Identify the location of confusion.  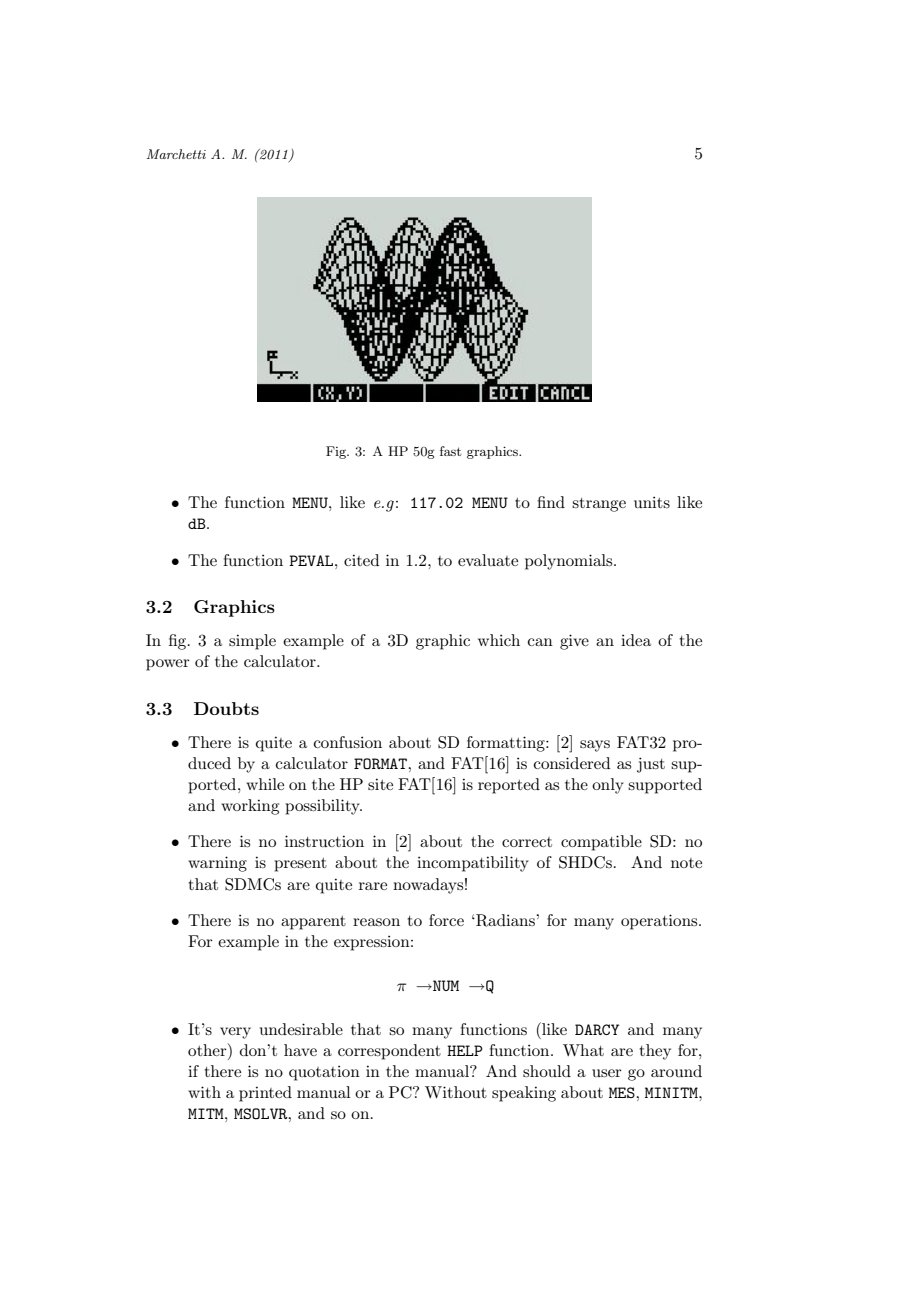
(348, 742).
